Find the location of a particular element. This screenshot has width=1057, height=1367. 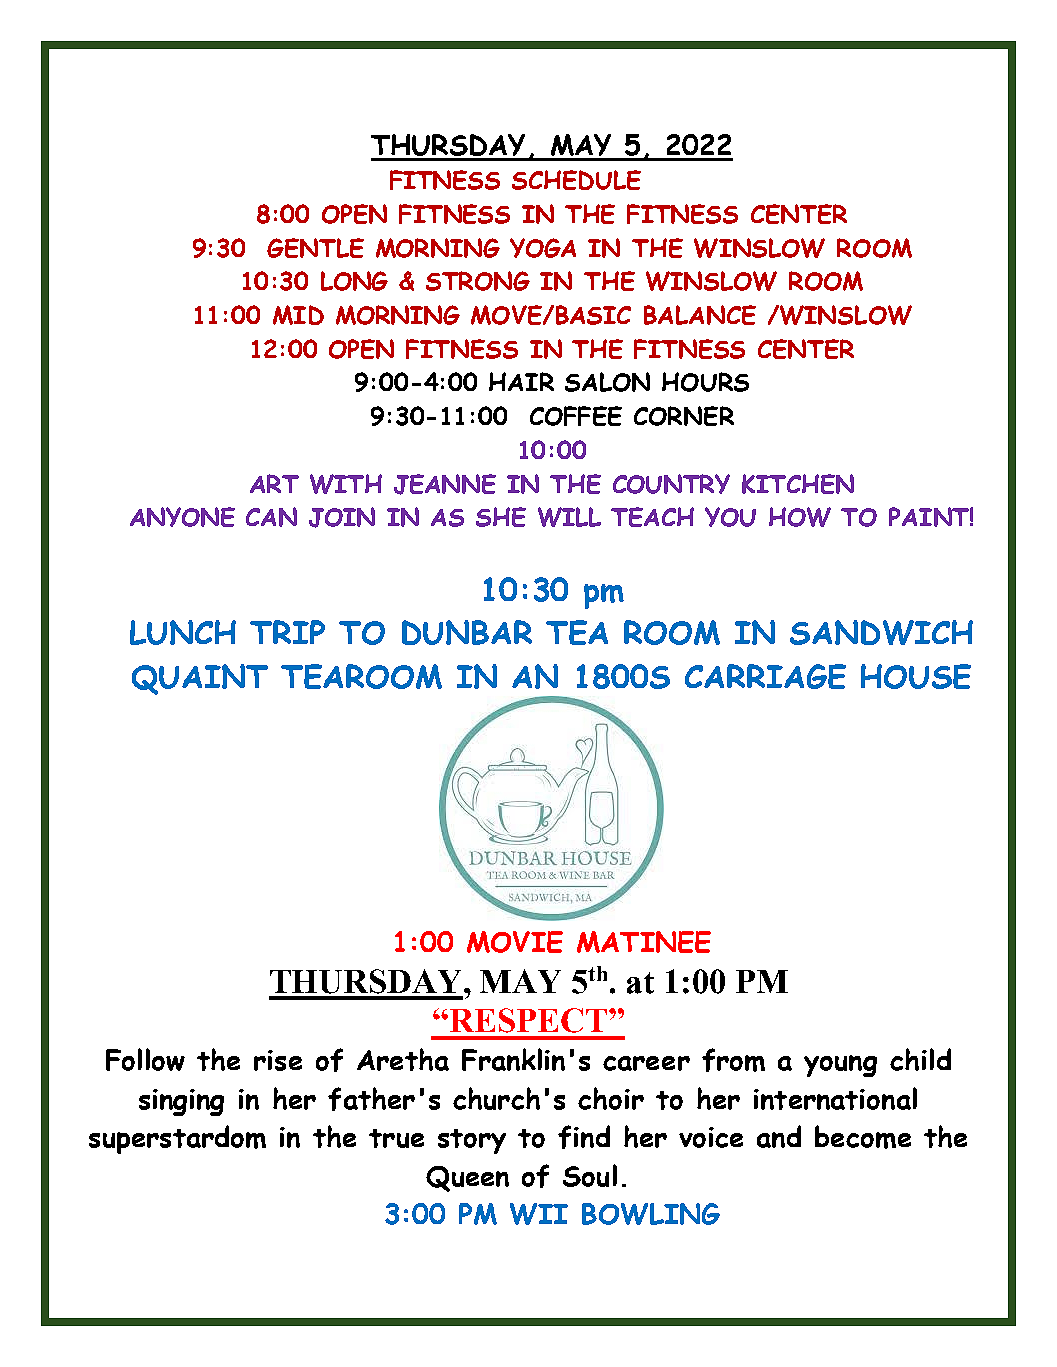

KITCHEN is located at coordinates (798, 484).
